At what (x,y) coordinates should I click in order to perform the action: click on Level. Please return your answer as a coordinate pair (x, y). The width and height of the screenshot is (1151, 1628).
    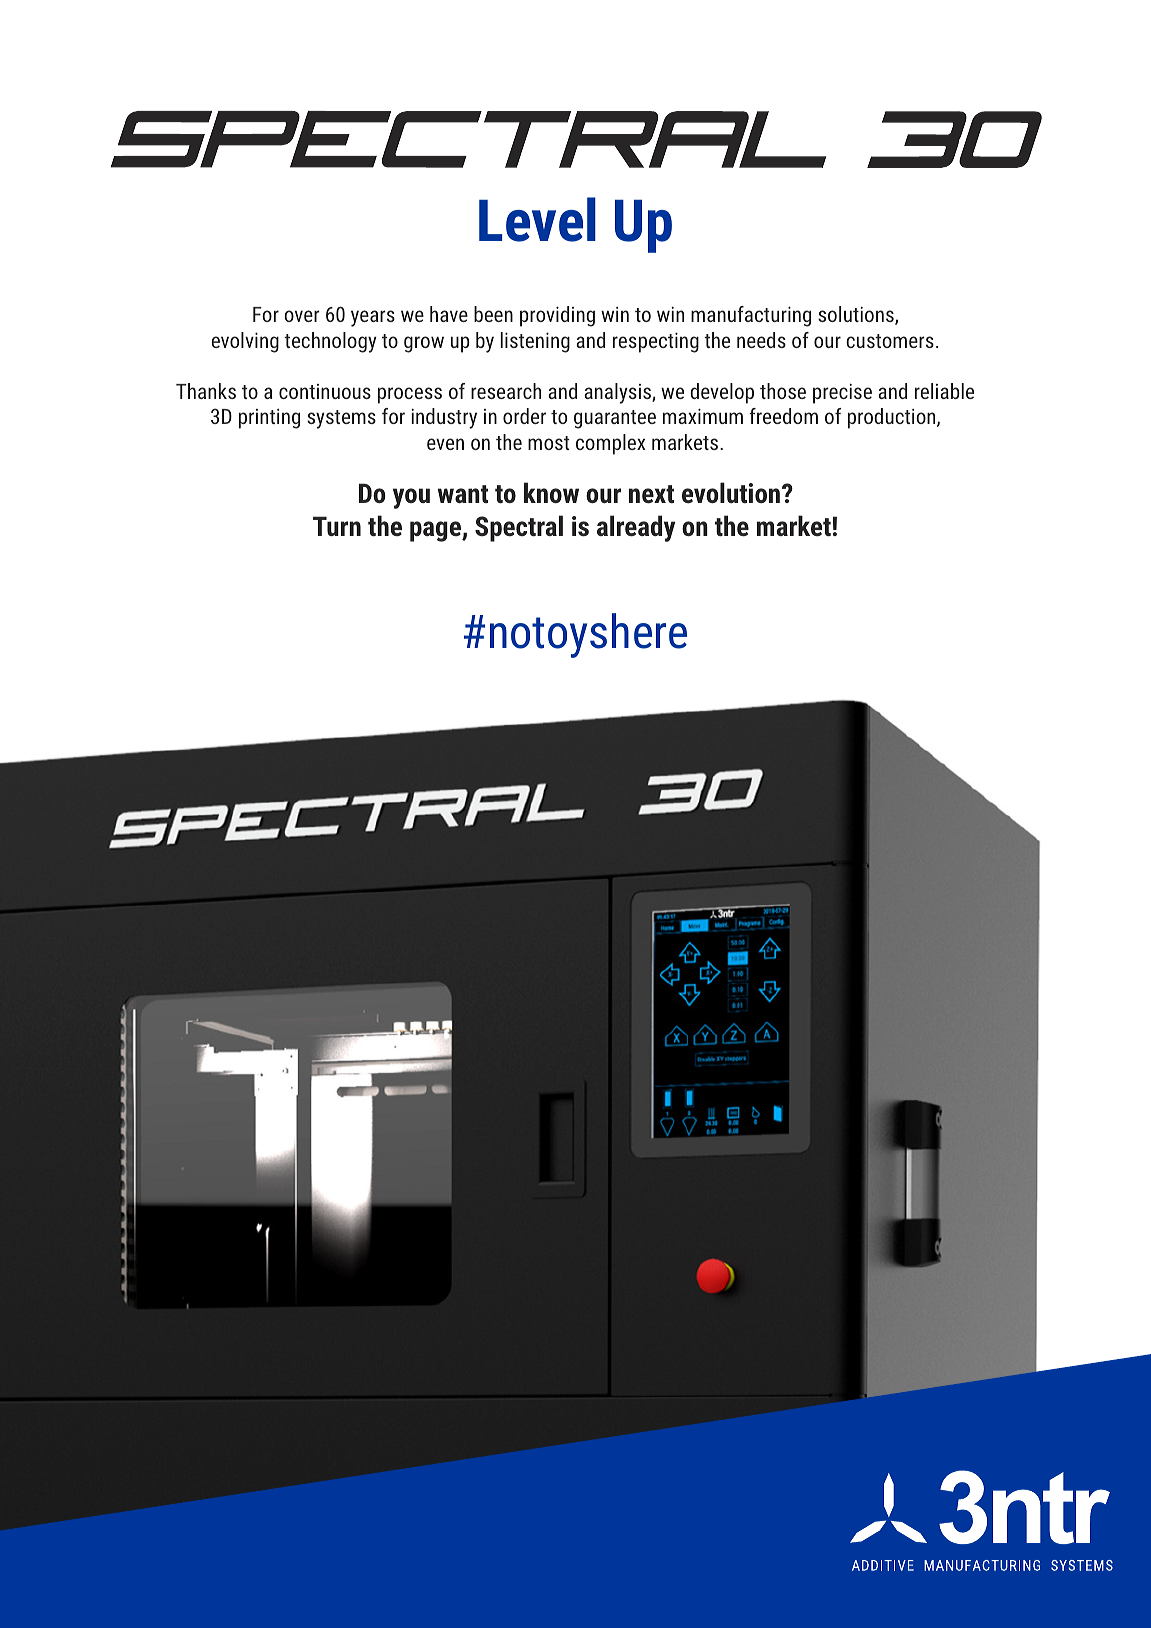
    Looking at the image, I should click on (537, 219).
